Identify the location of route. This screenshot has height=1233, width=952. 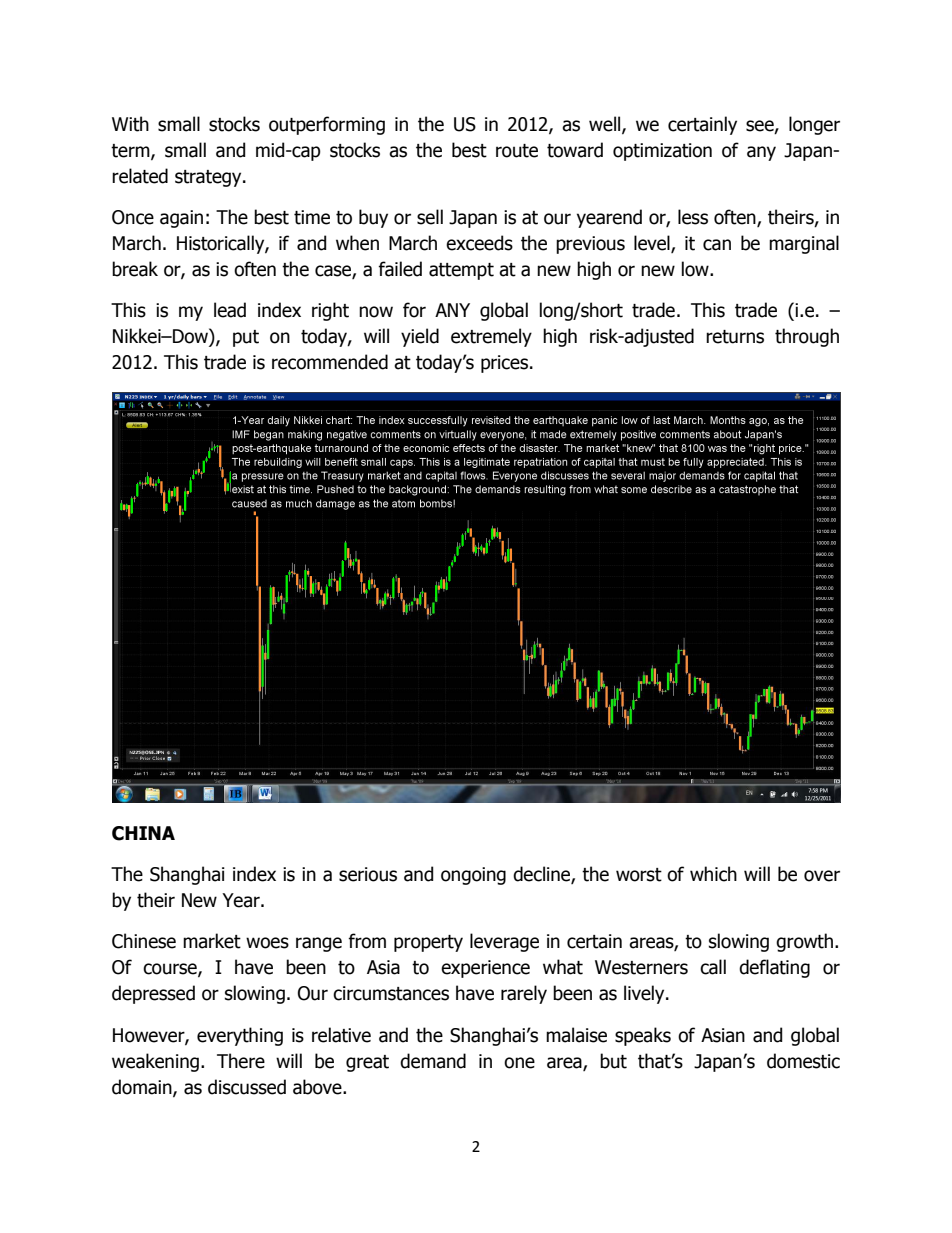
(517, 151).
